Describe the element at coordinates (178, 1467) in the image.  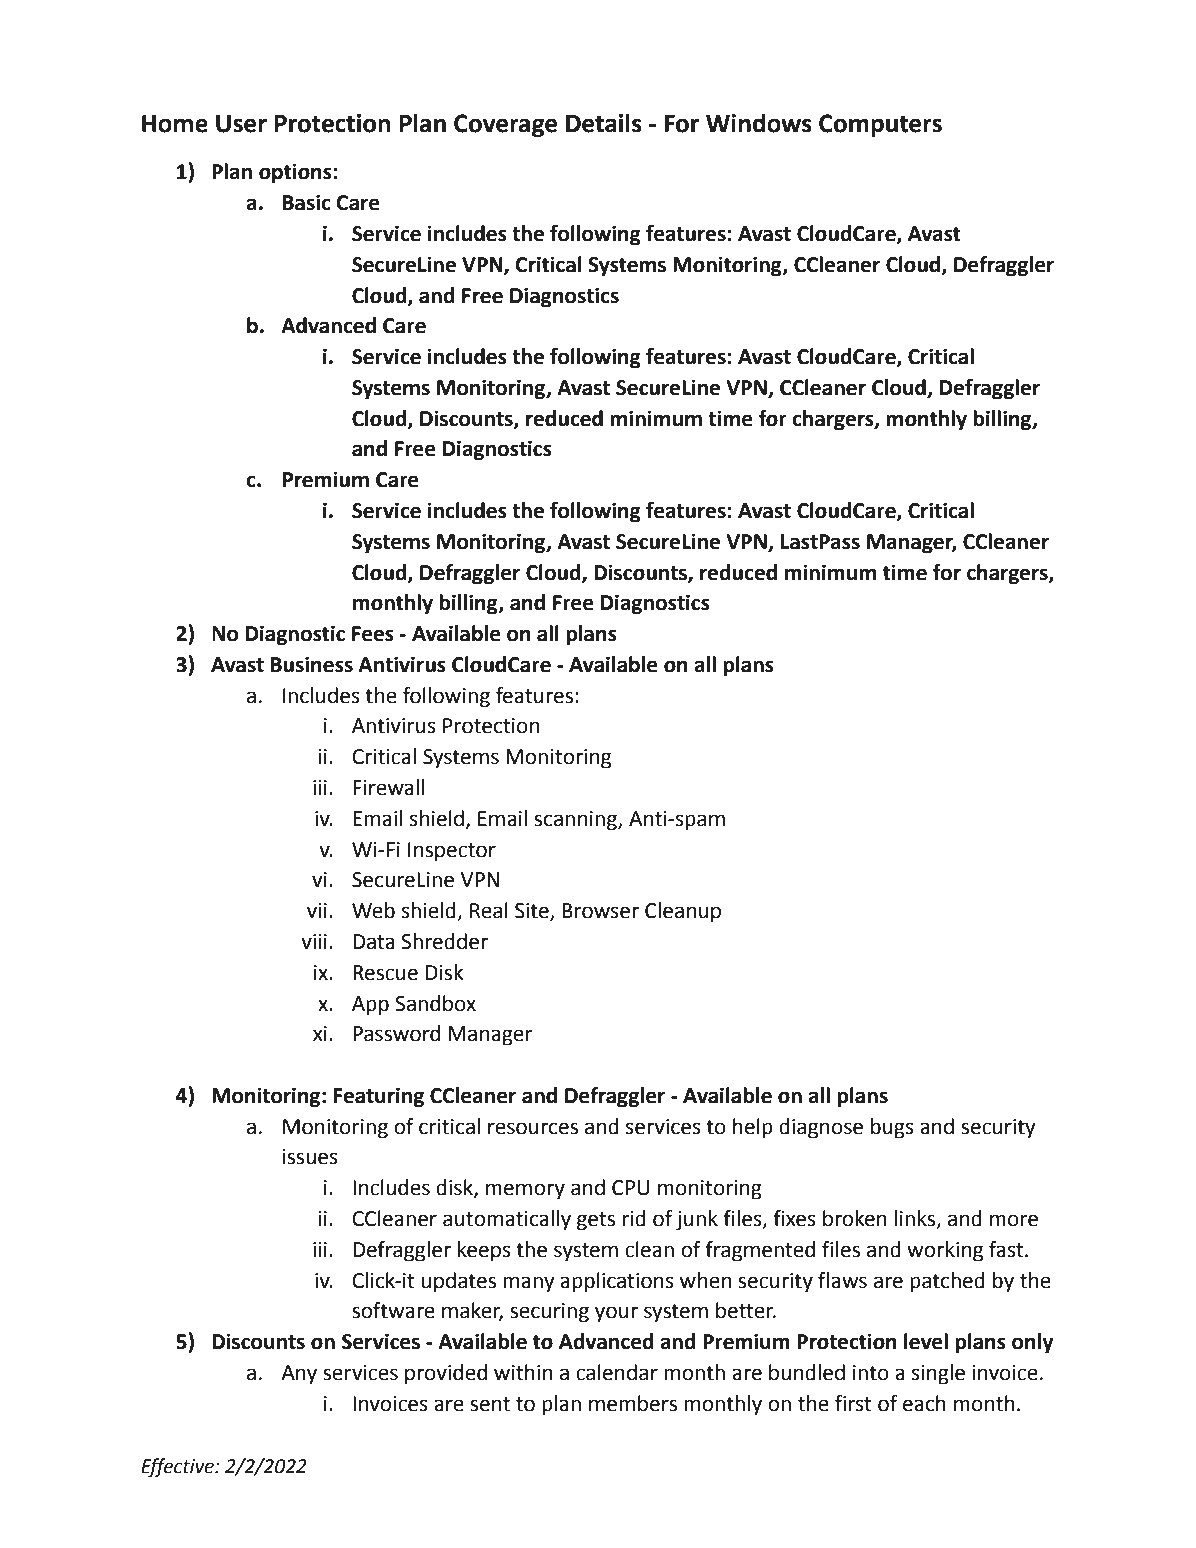
I see `Effective` at that location.
